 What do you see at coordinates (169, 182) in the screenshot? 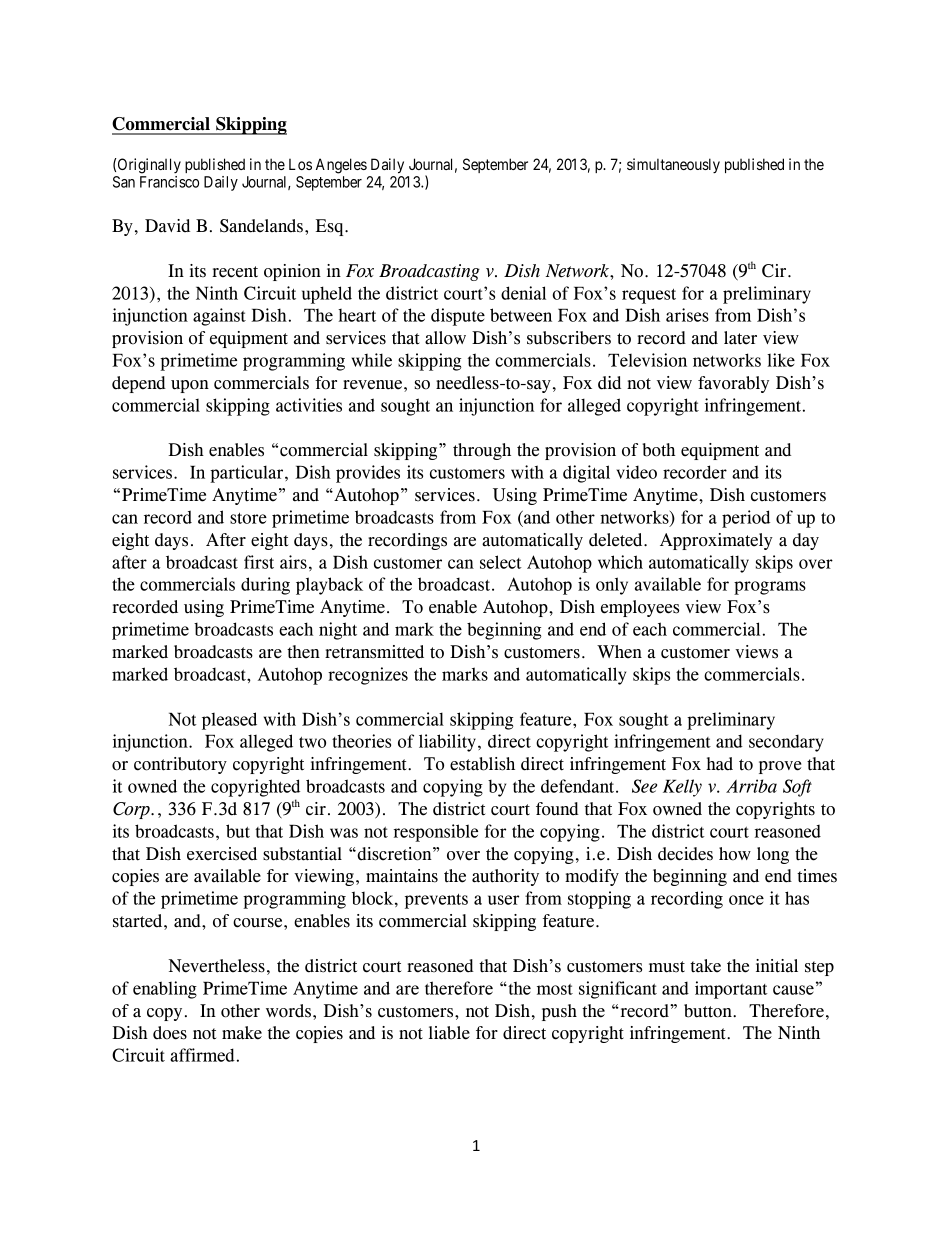
I see `Francisco` at bounding box center [169, 182].
